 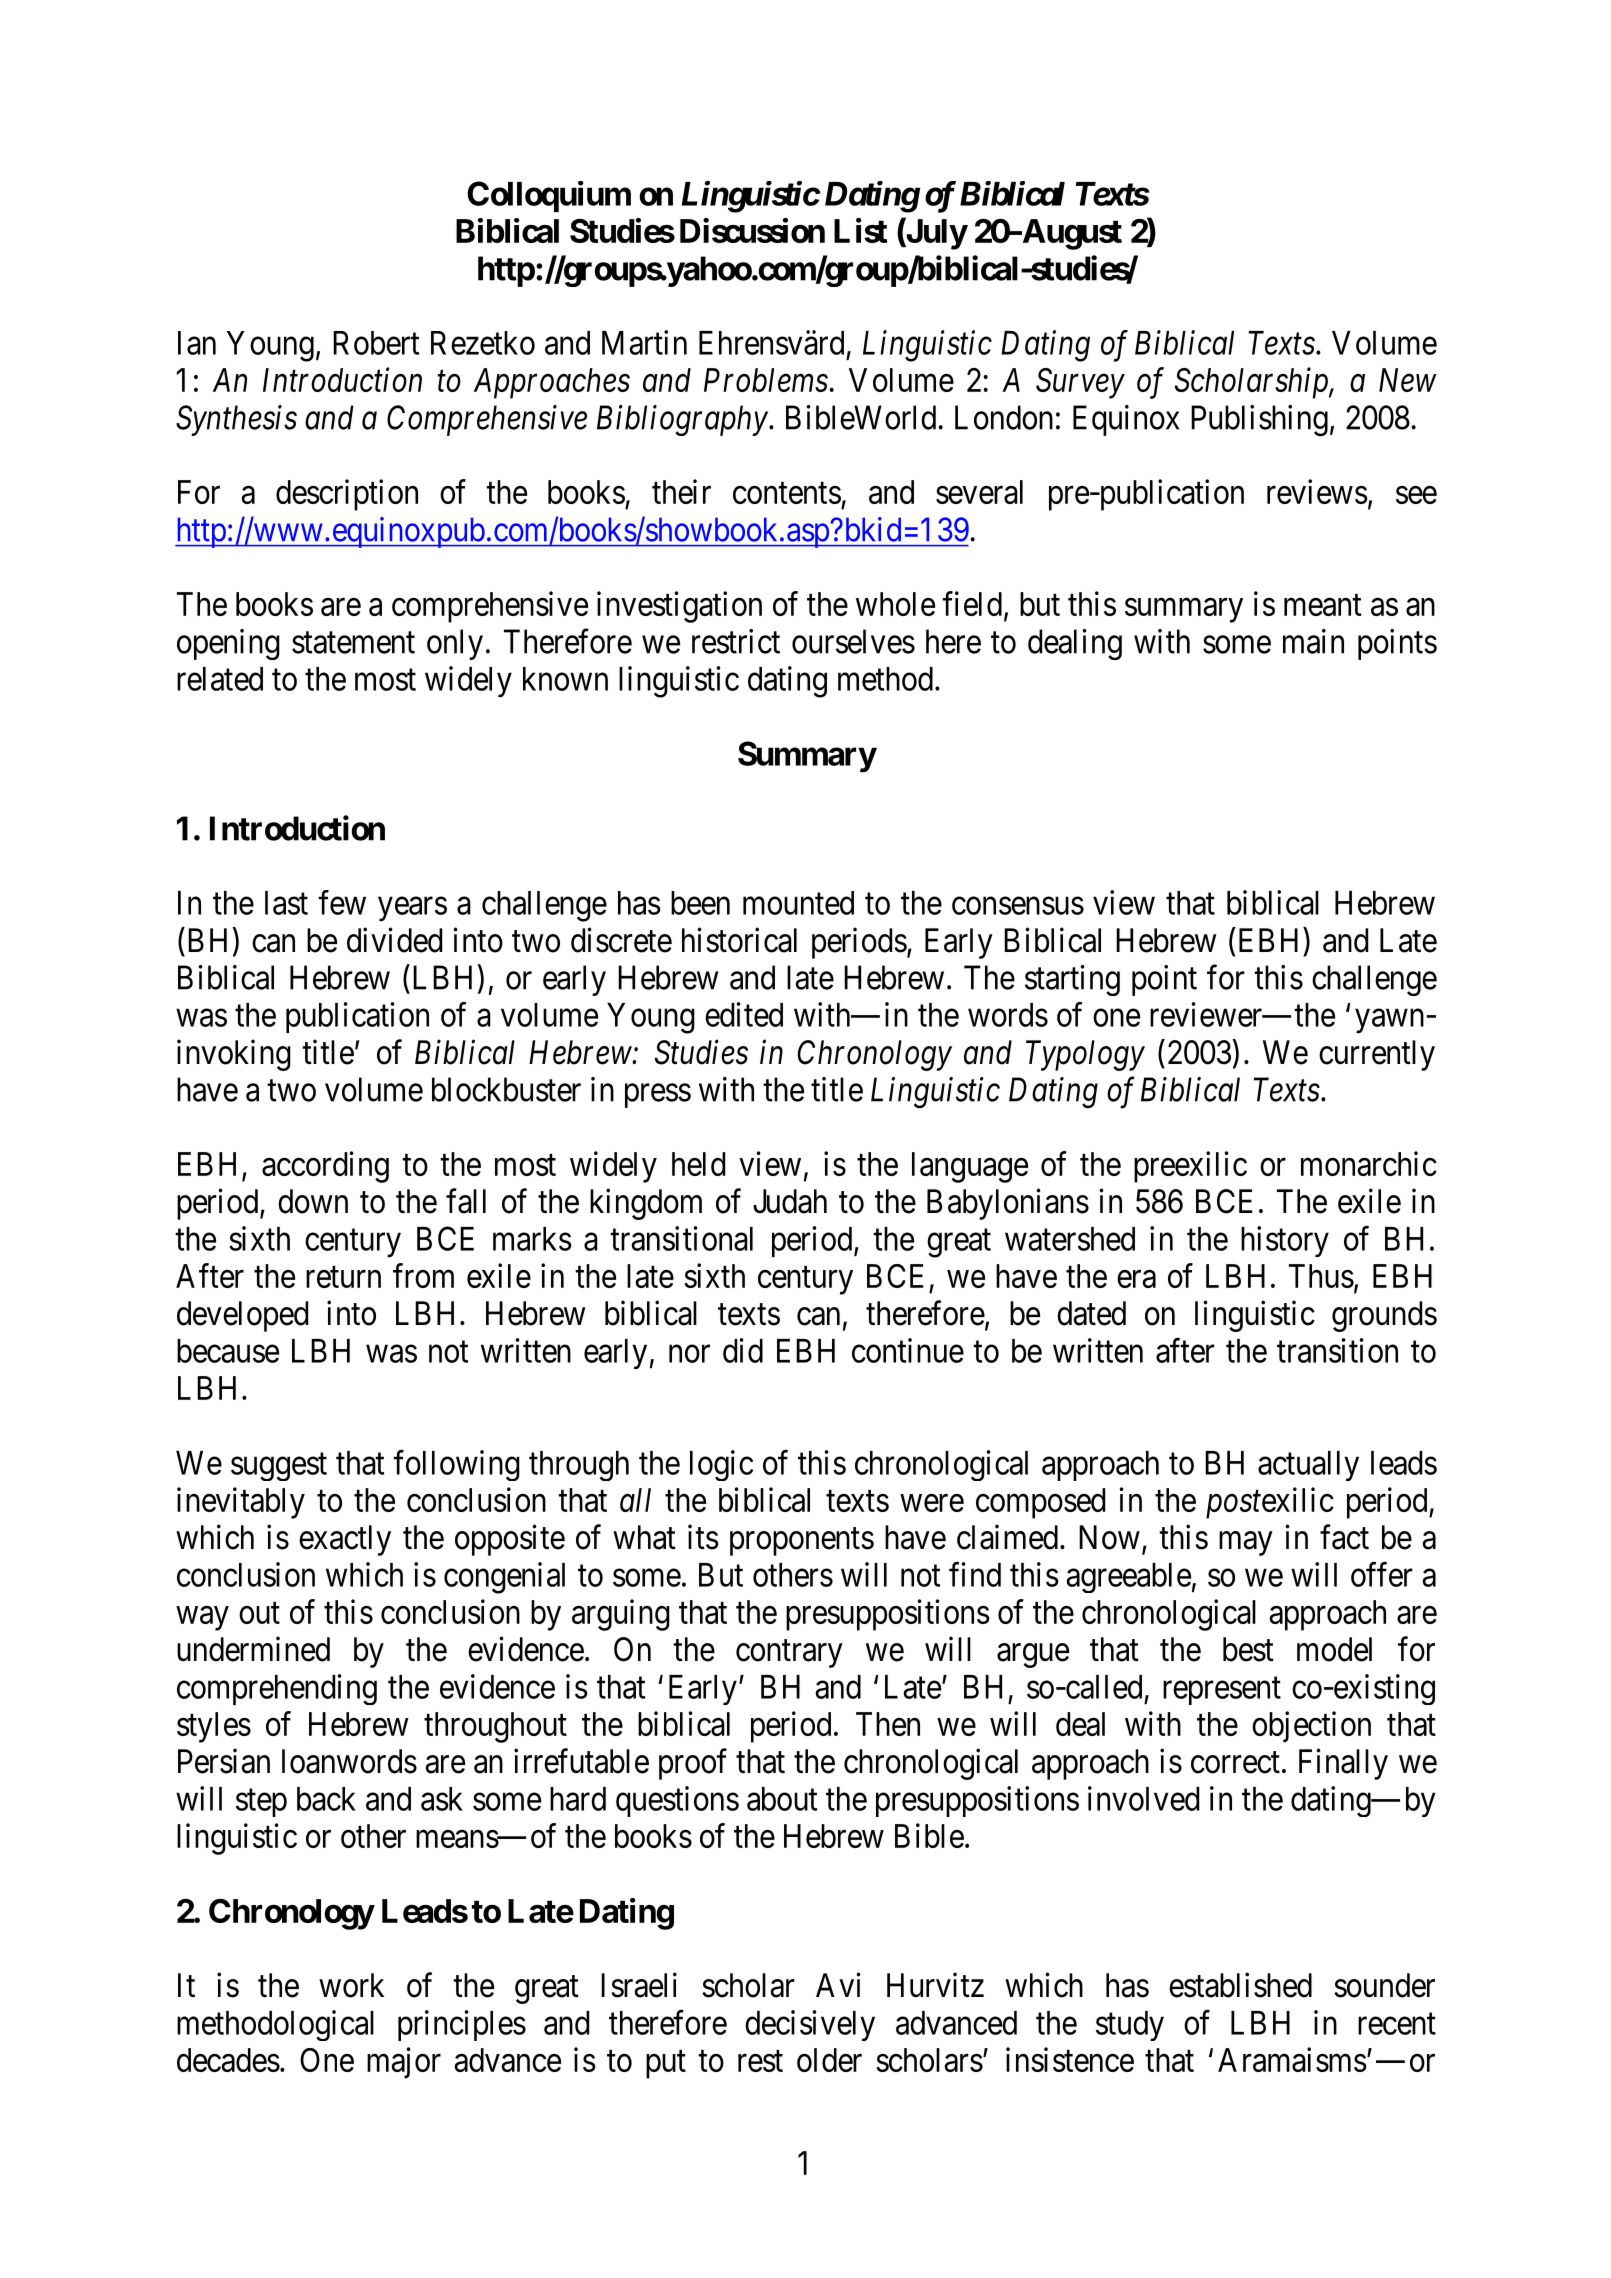 What do you see at coordinates (342, 902) in the screenshot?
I see `few` at bounding box center [342, 902].
